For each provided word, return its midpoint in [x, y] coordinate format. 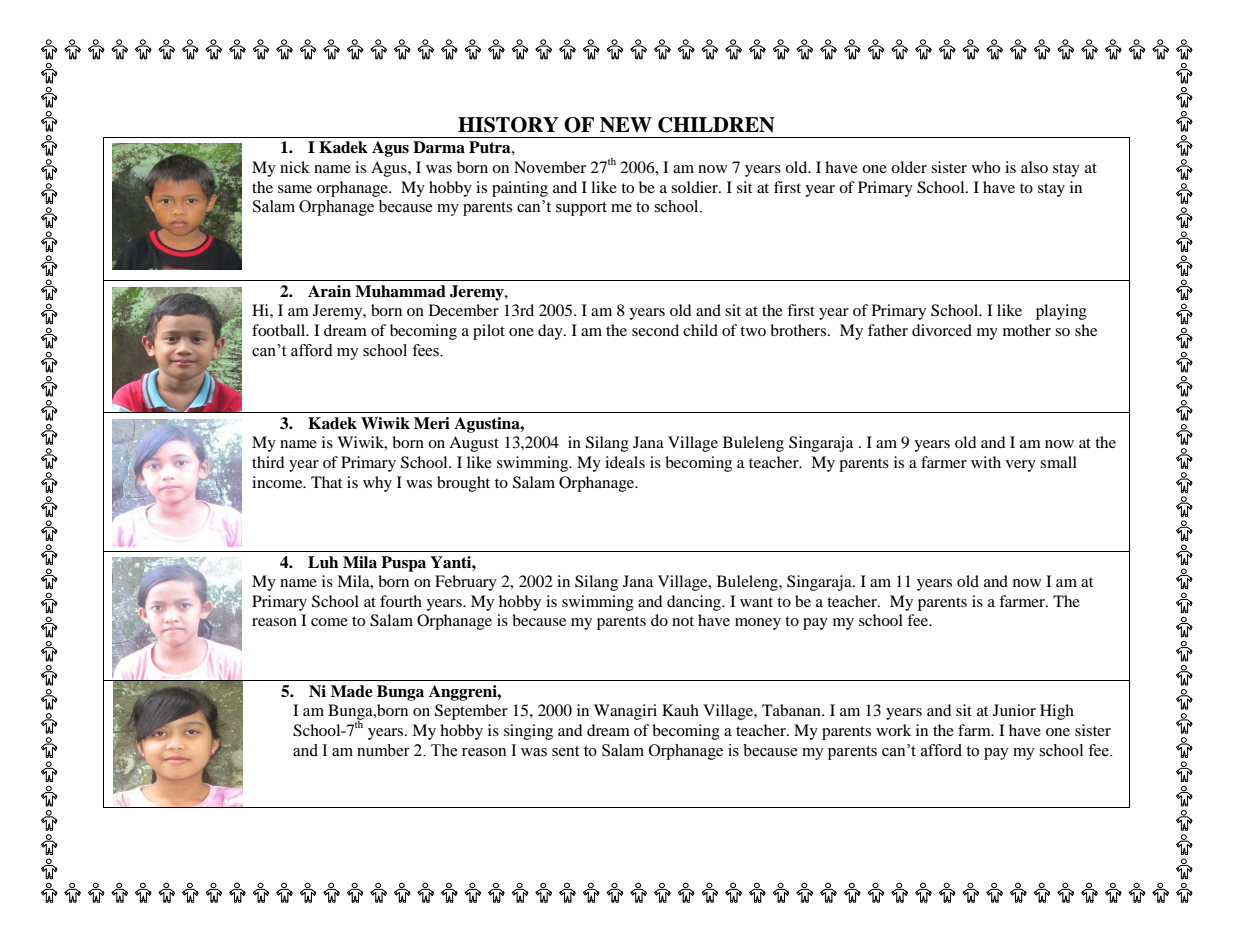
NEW [626, 125]
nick [295, 167]
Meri [432, 423]
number [383, 750]
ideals [625, 462]
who [986, 167]
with [986, 462]
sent [565, 751]
